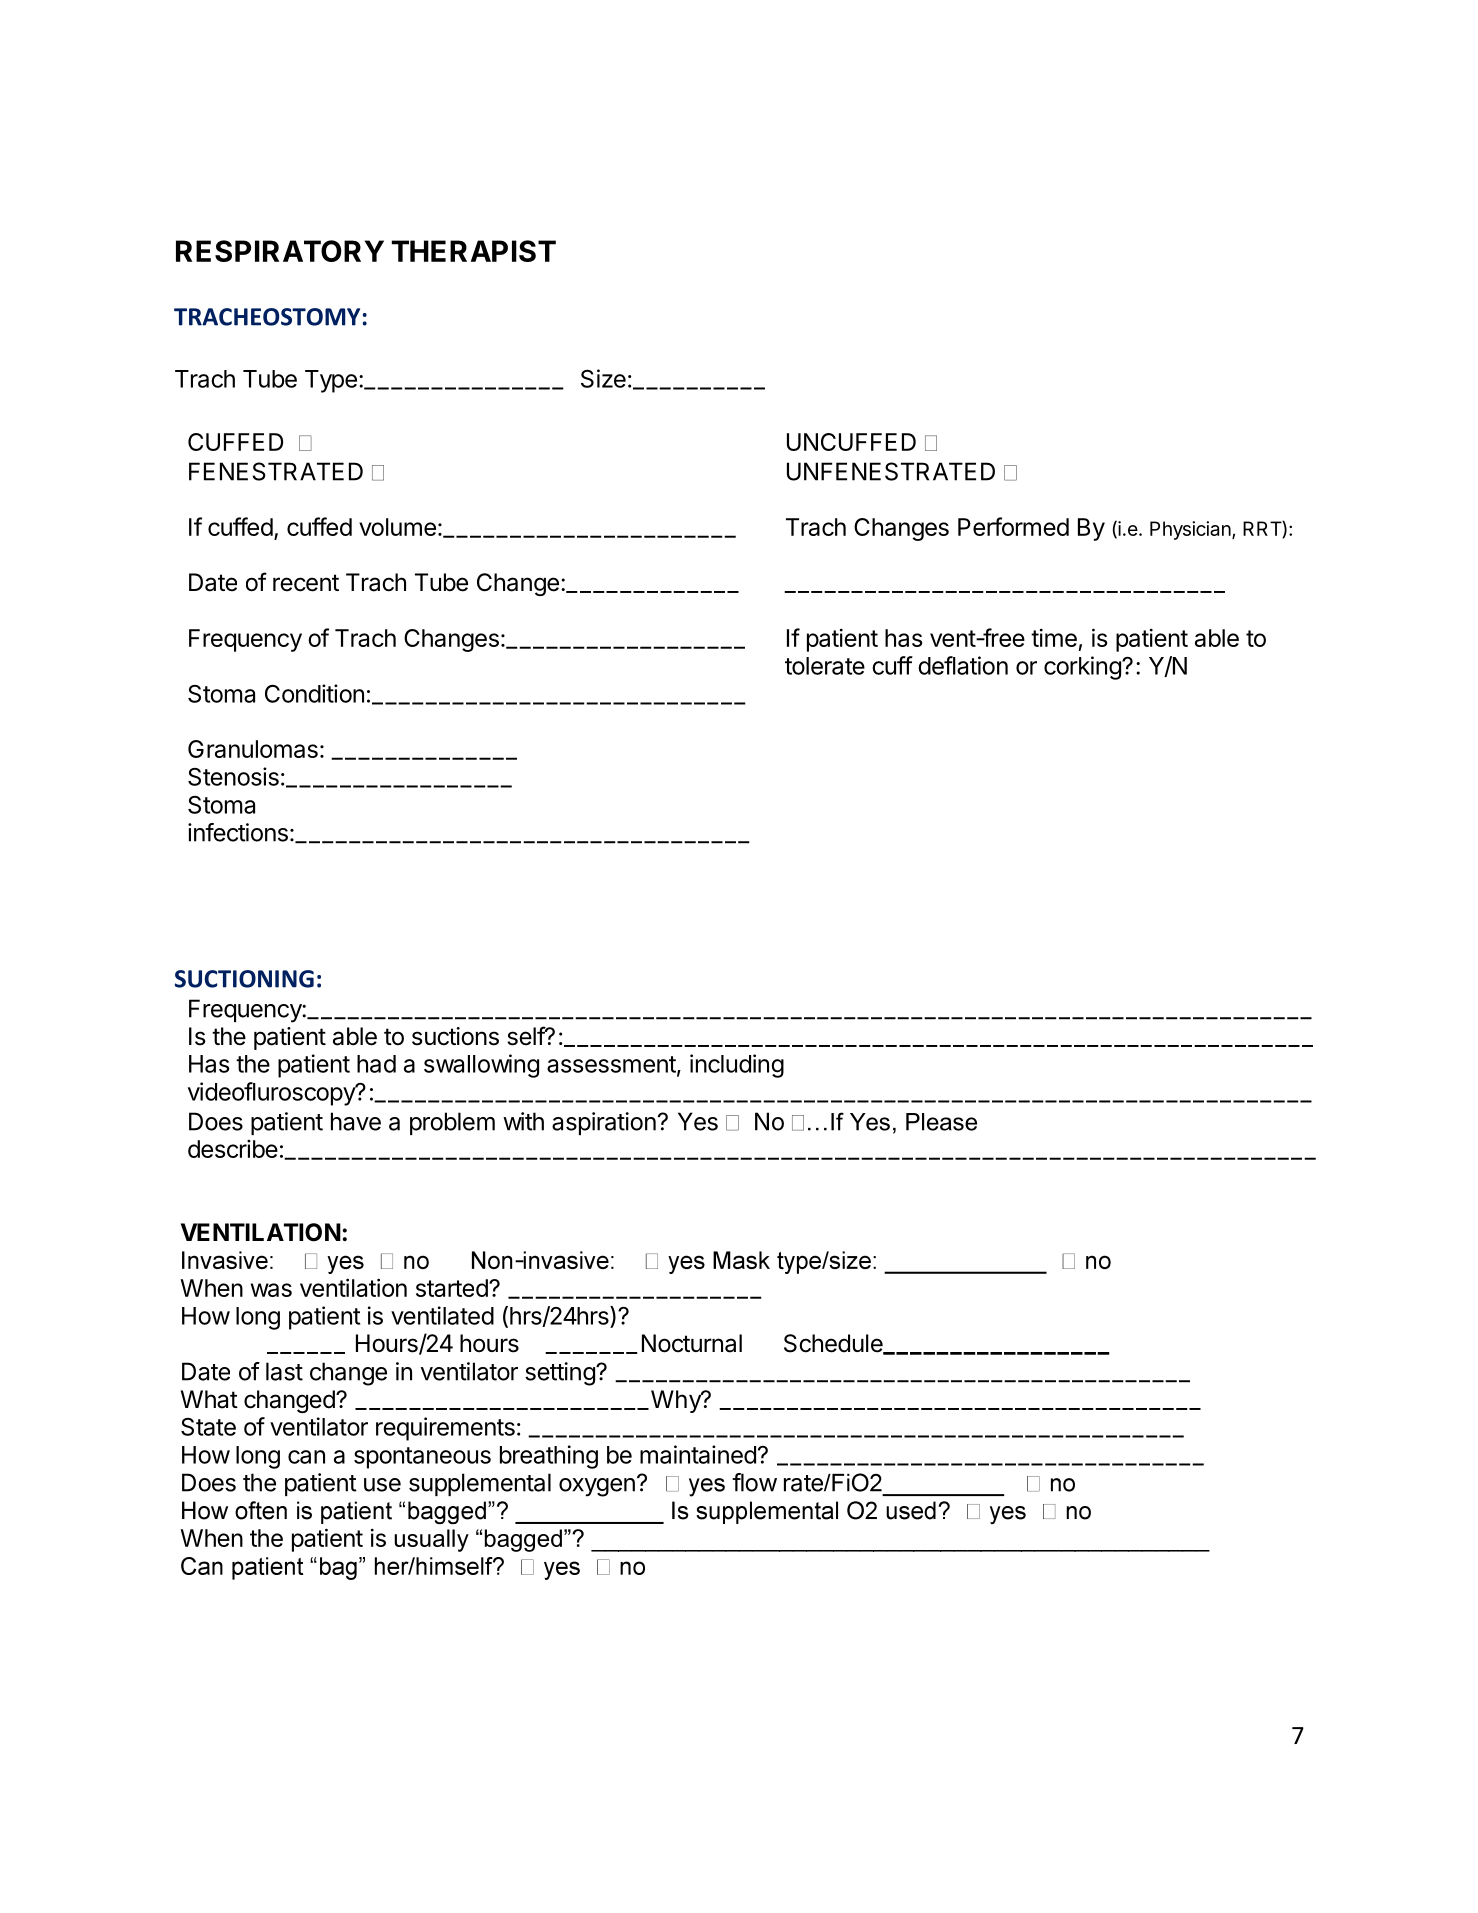 This document has width=1478, height=1913. I want to click on Please, so click(941, 1122).
